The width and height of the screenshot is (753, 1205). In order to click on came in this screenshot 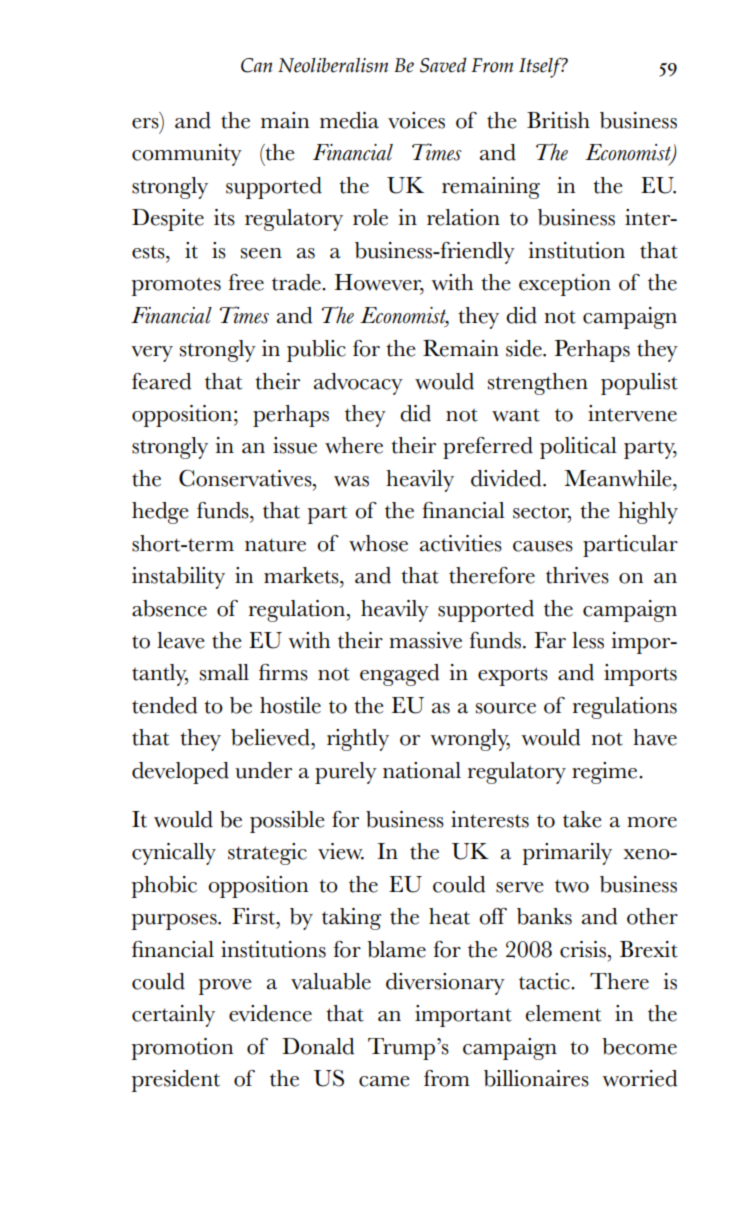, I will do `click(384, 1081)`.
